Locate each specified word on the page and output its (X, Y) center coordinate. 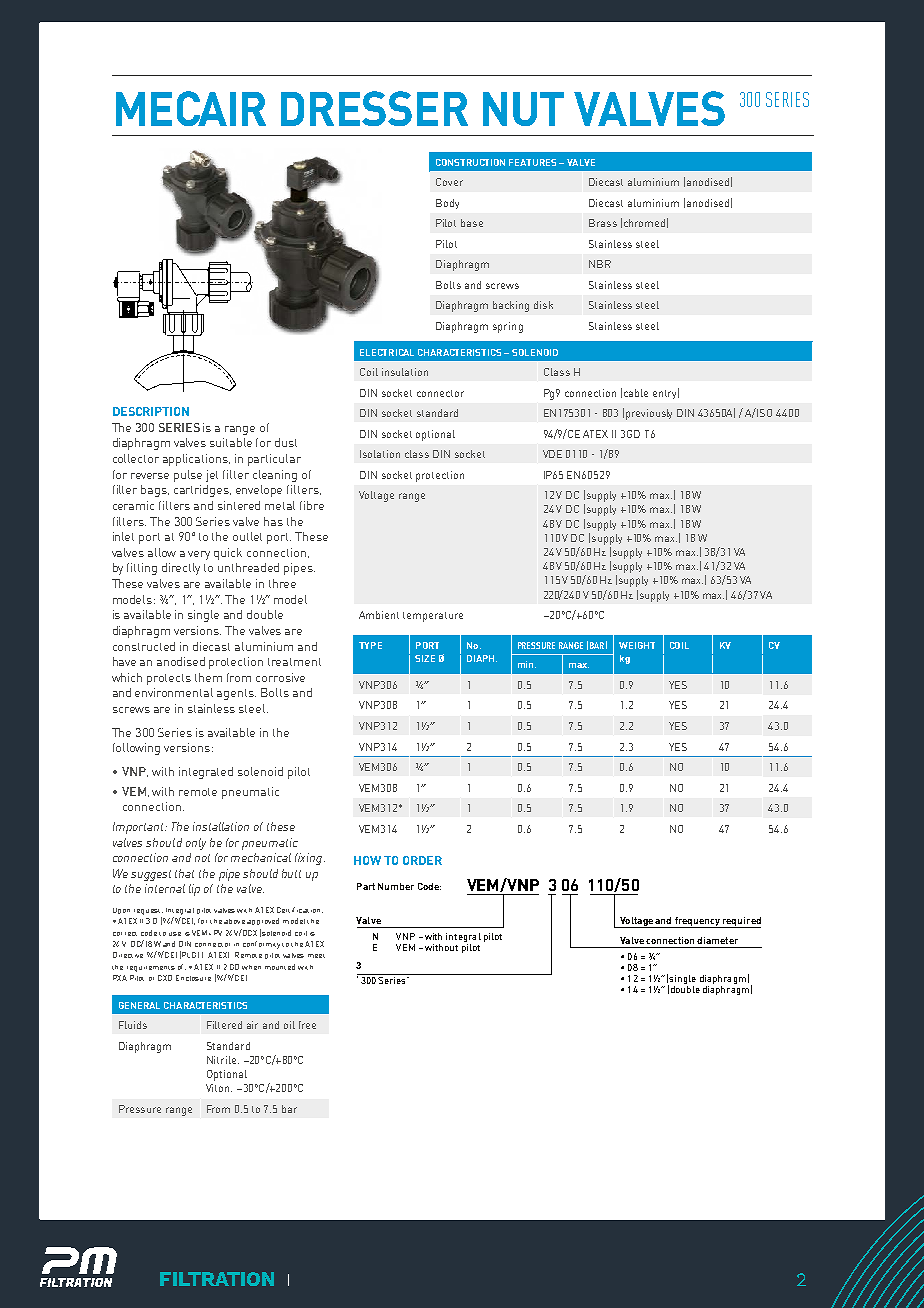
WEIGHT (637, 645)
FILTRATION (217, 1279)
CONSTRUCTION (470, 162)
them (208, 677)
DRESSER (374, 108)
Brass (603, 223)
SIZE (425, 658)
